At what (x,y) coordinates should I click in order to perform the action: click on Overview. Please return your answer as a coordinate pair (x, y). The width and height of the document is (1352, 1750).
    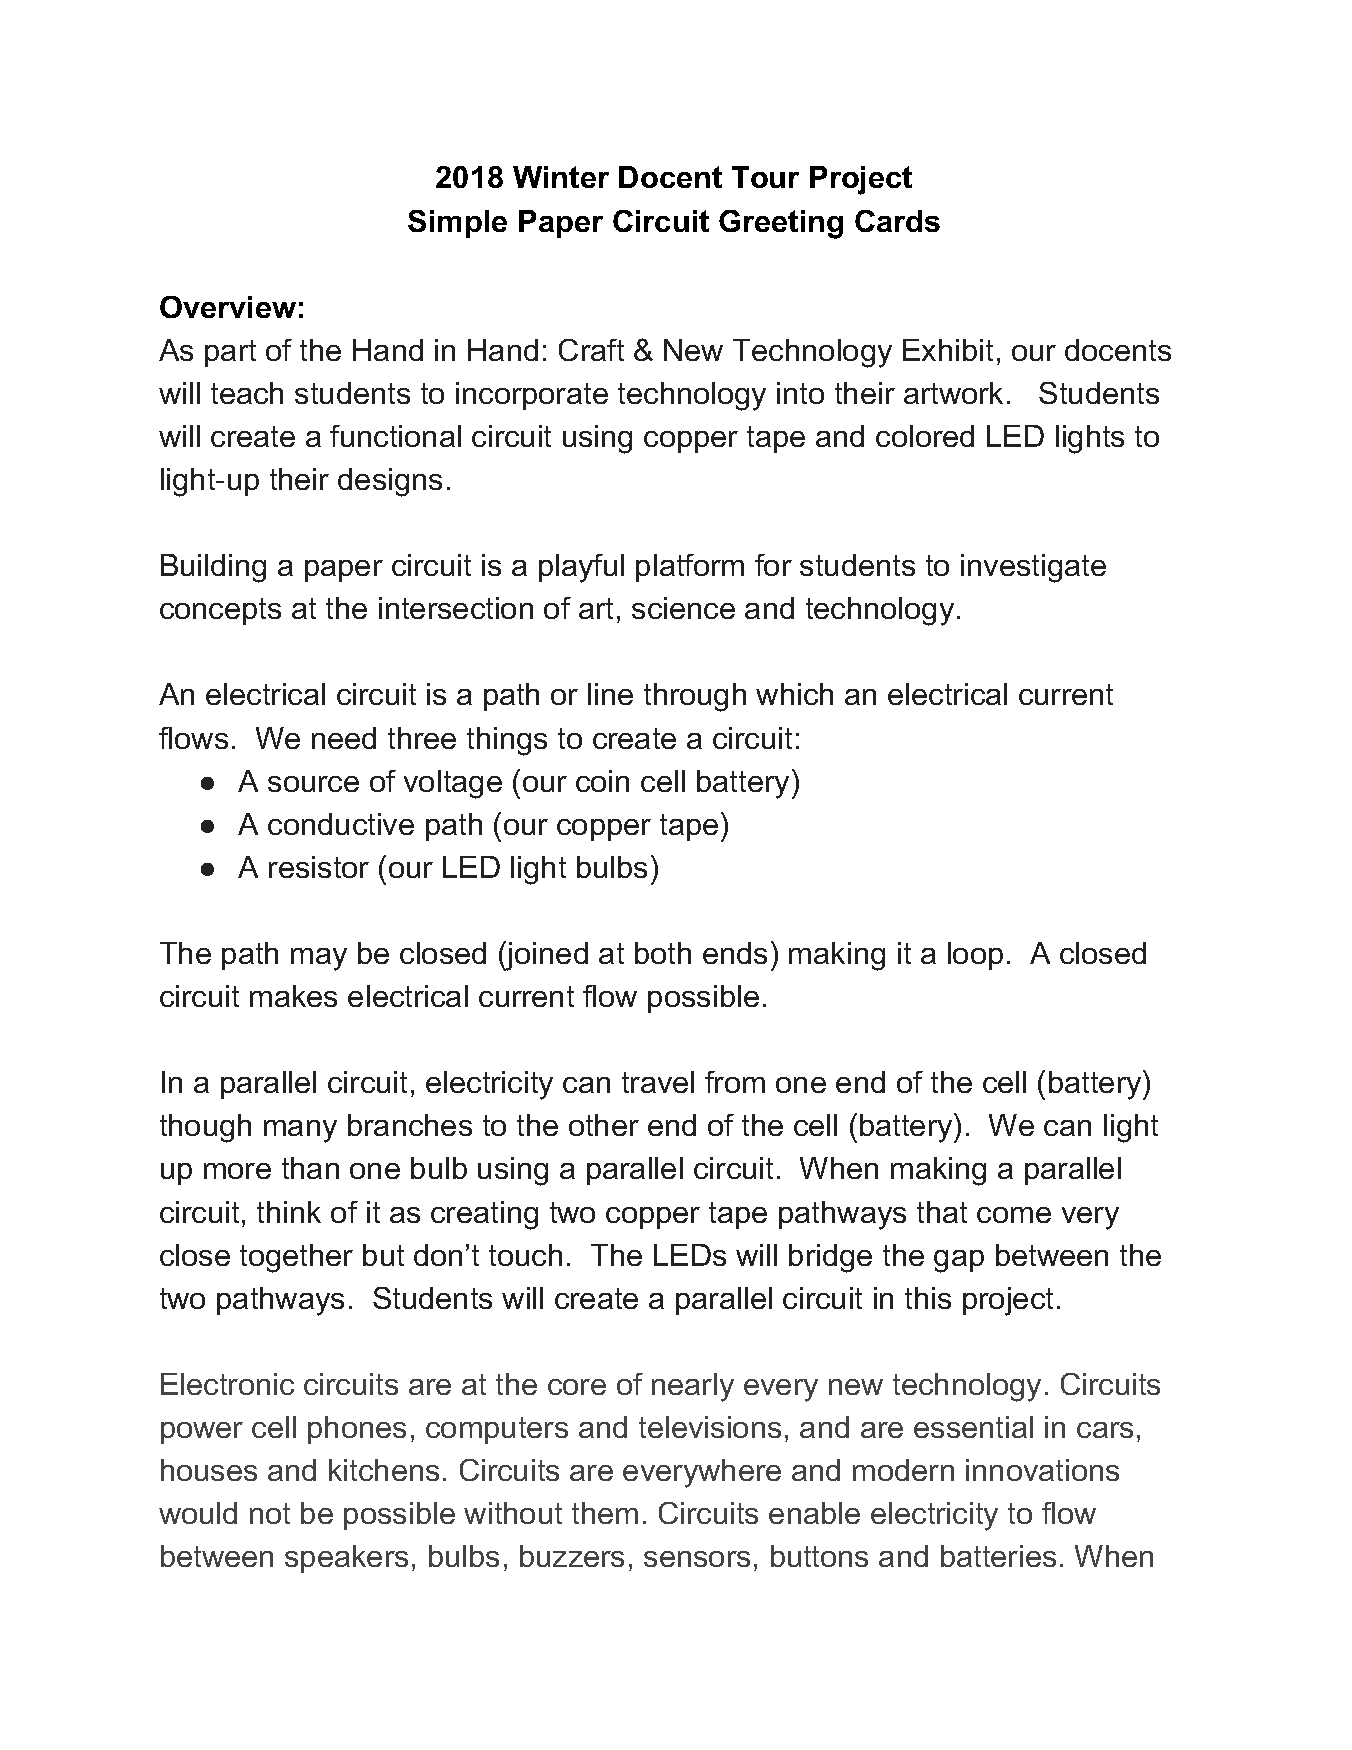
    Looking at the image, I should click on (228, 307).
